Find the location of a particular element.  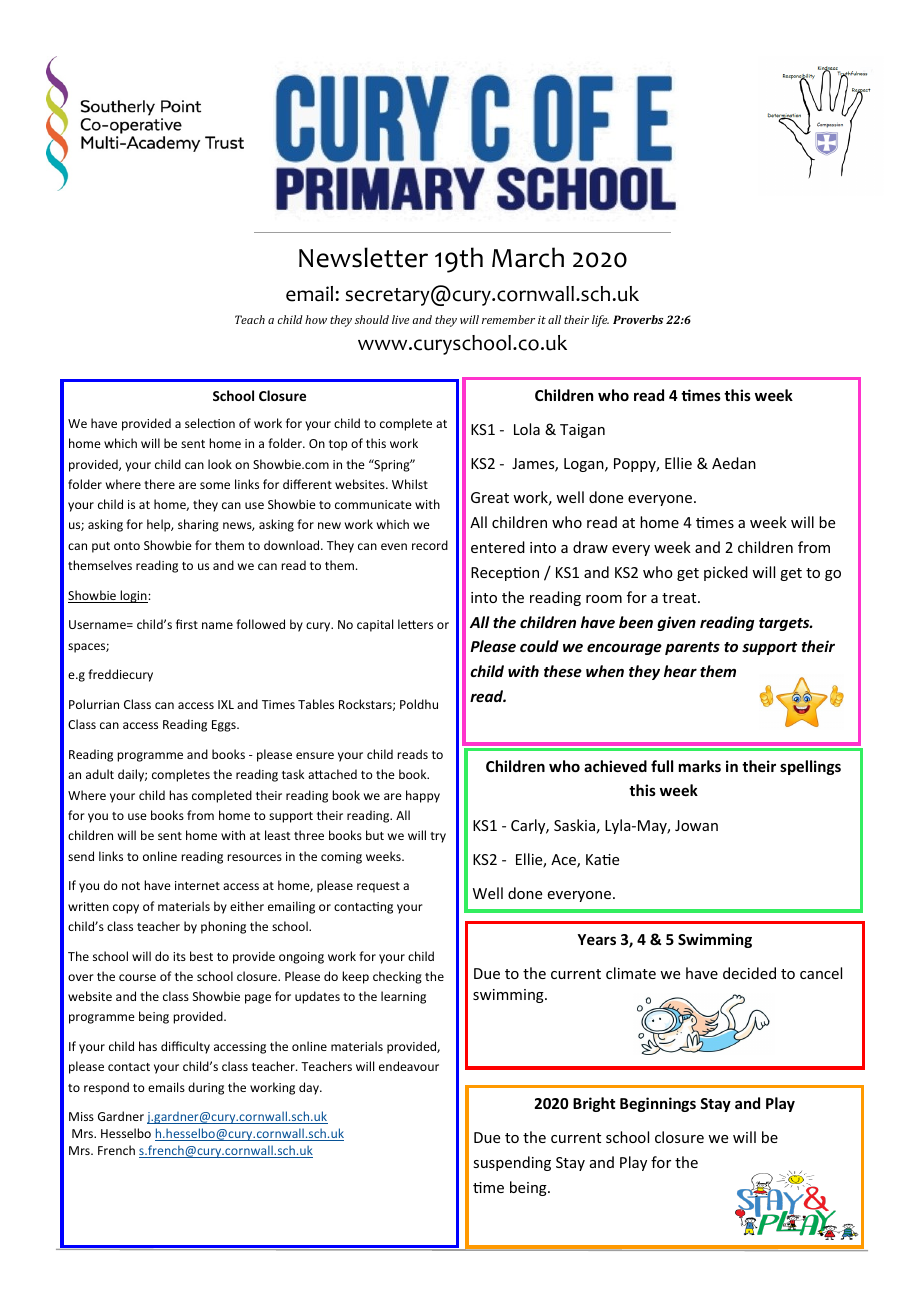

copy is located at coordinates (126, 909).
